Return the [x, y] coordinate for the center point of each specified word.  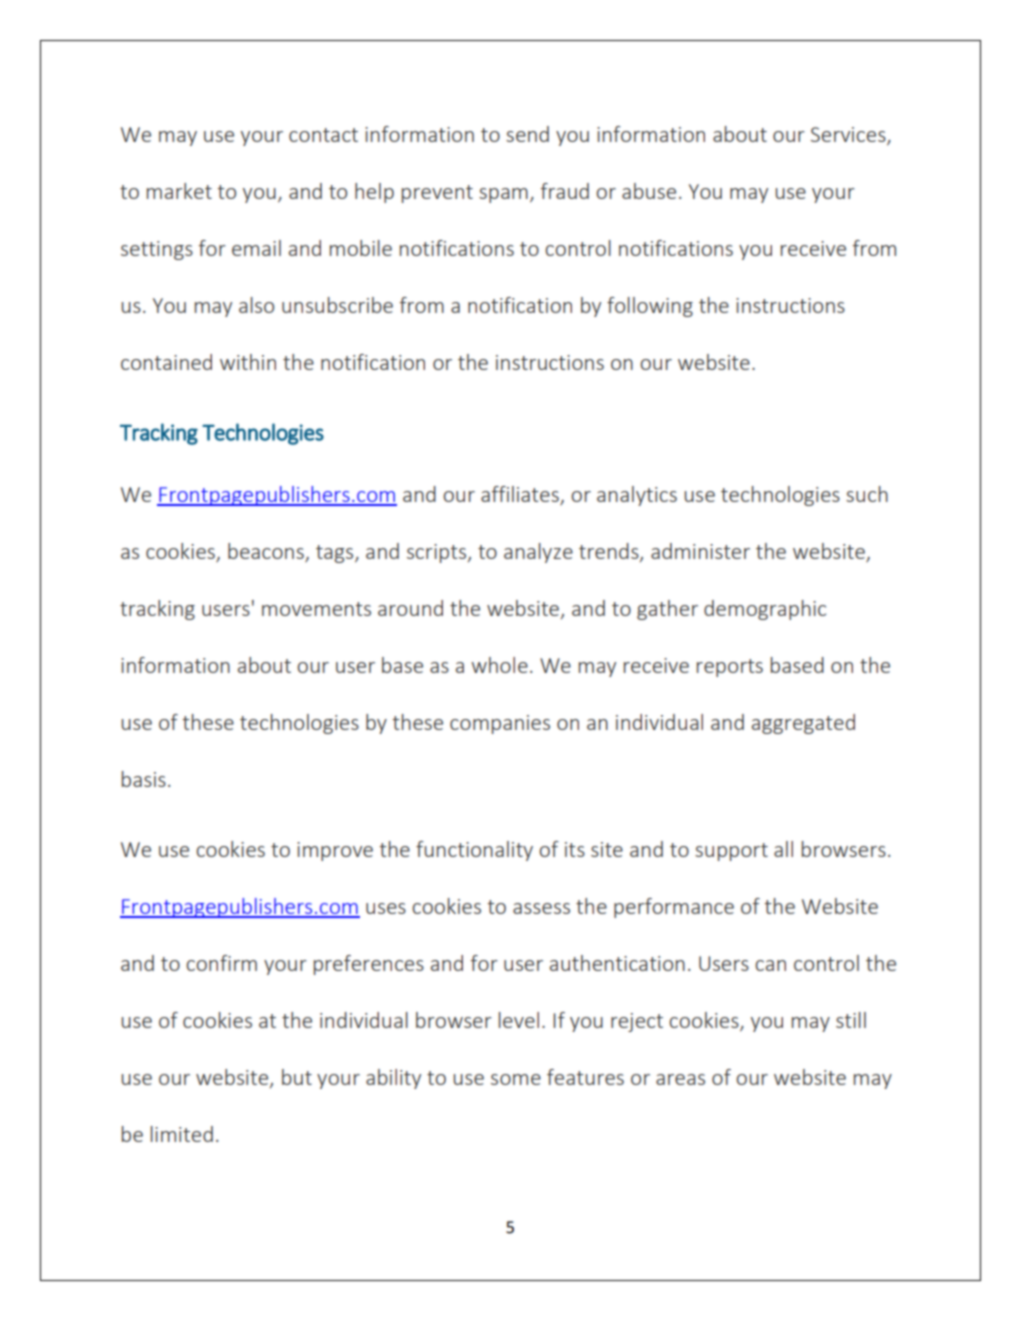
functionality [474, 851]
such [867, 494]
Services [849, 136]
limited [182, 1134]
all [783, 849]
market [179, 191]
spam [503, 195]
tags [336, 554]
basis [144, 779]
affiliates [520, 494]
